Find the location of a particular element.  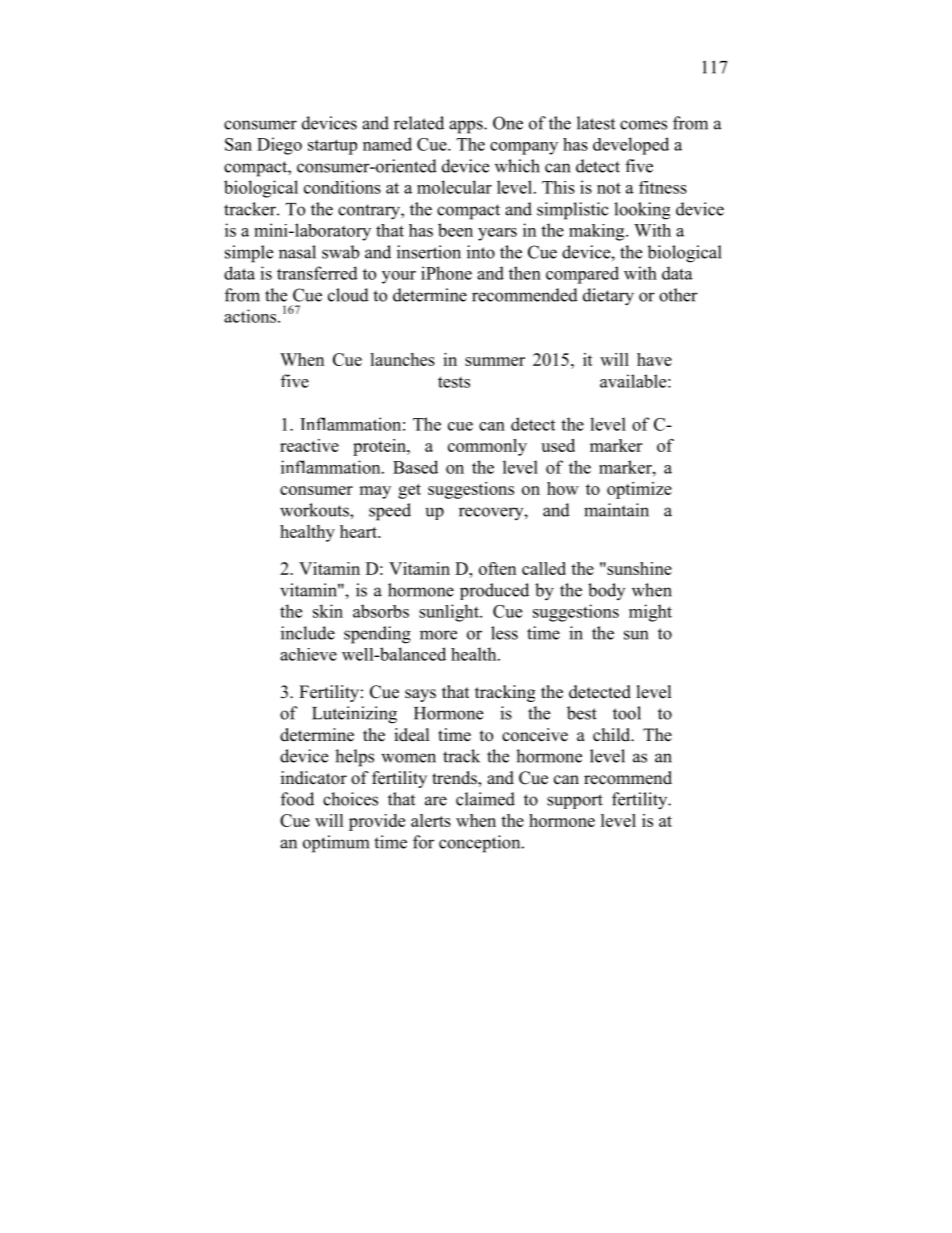

Diego is located at coordinates (279, 146).
